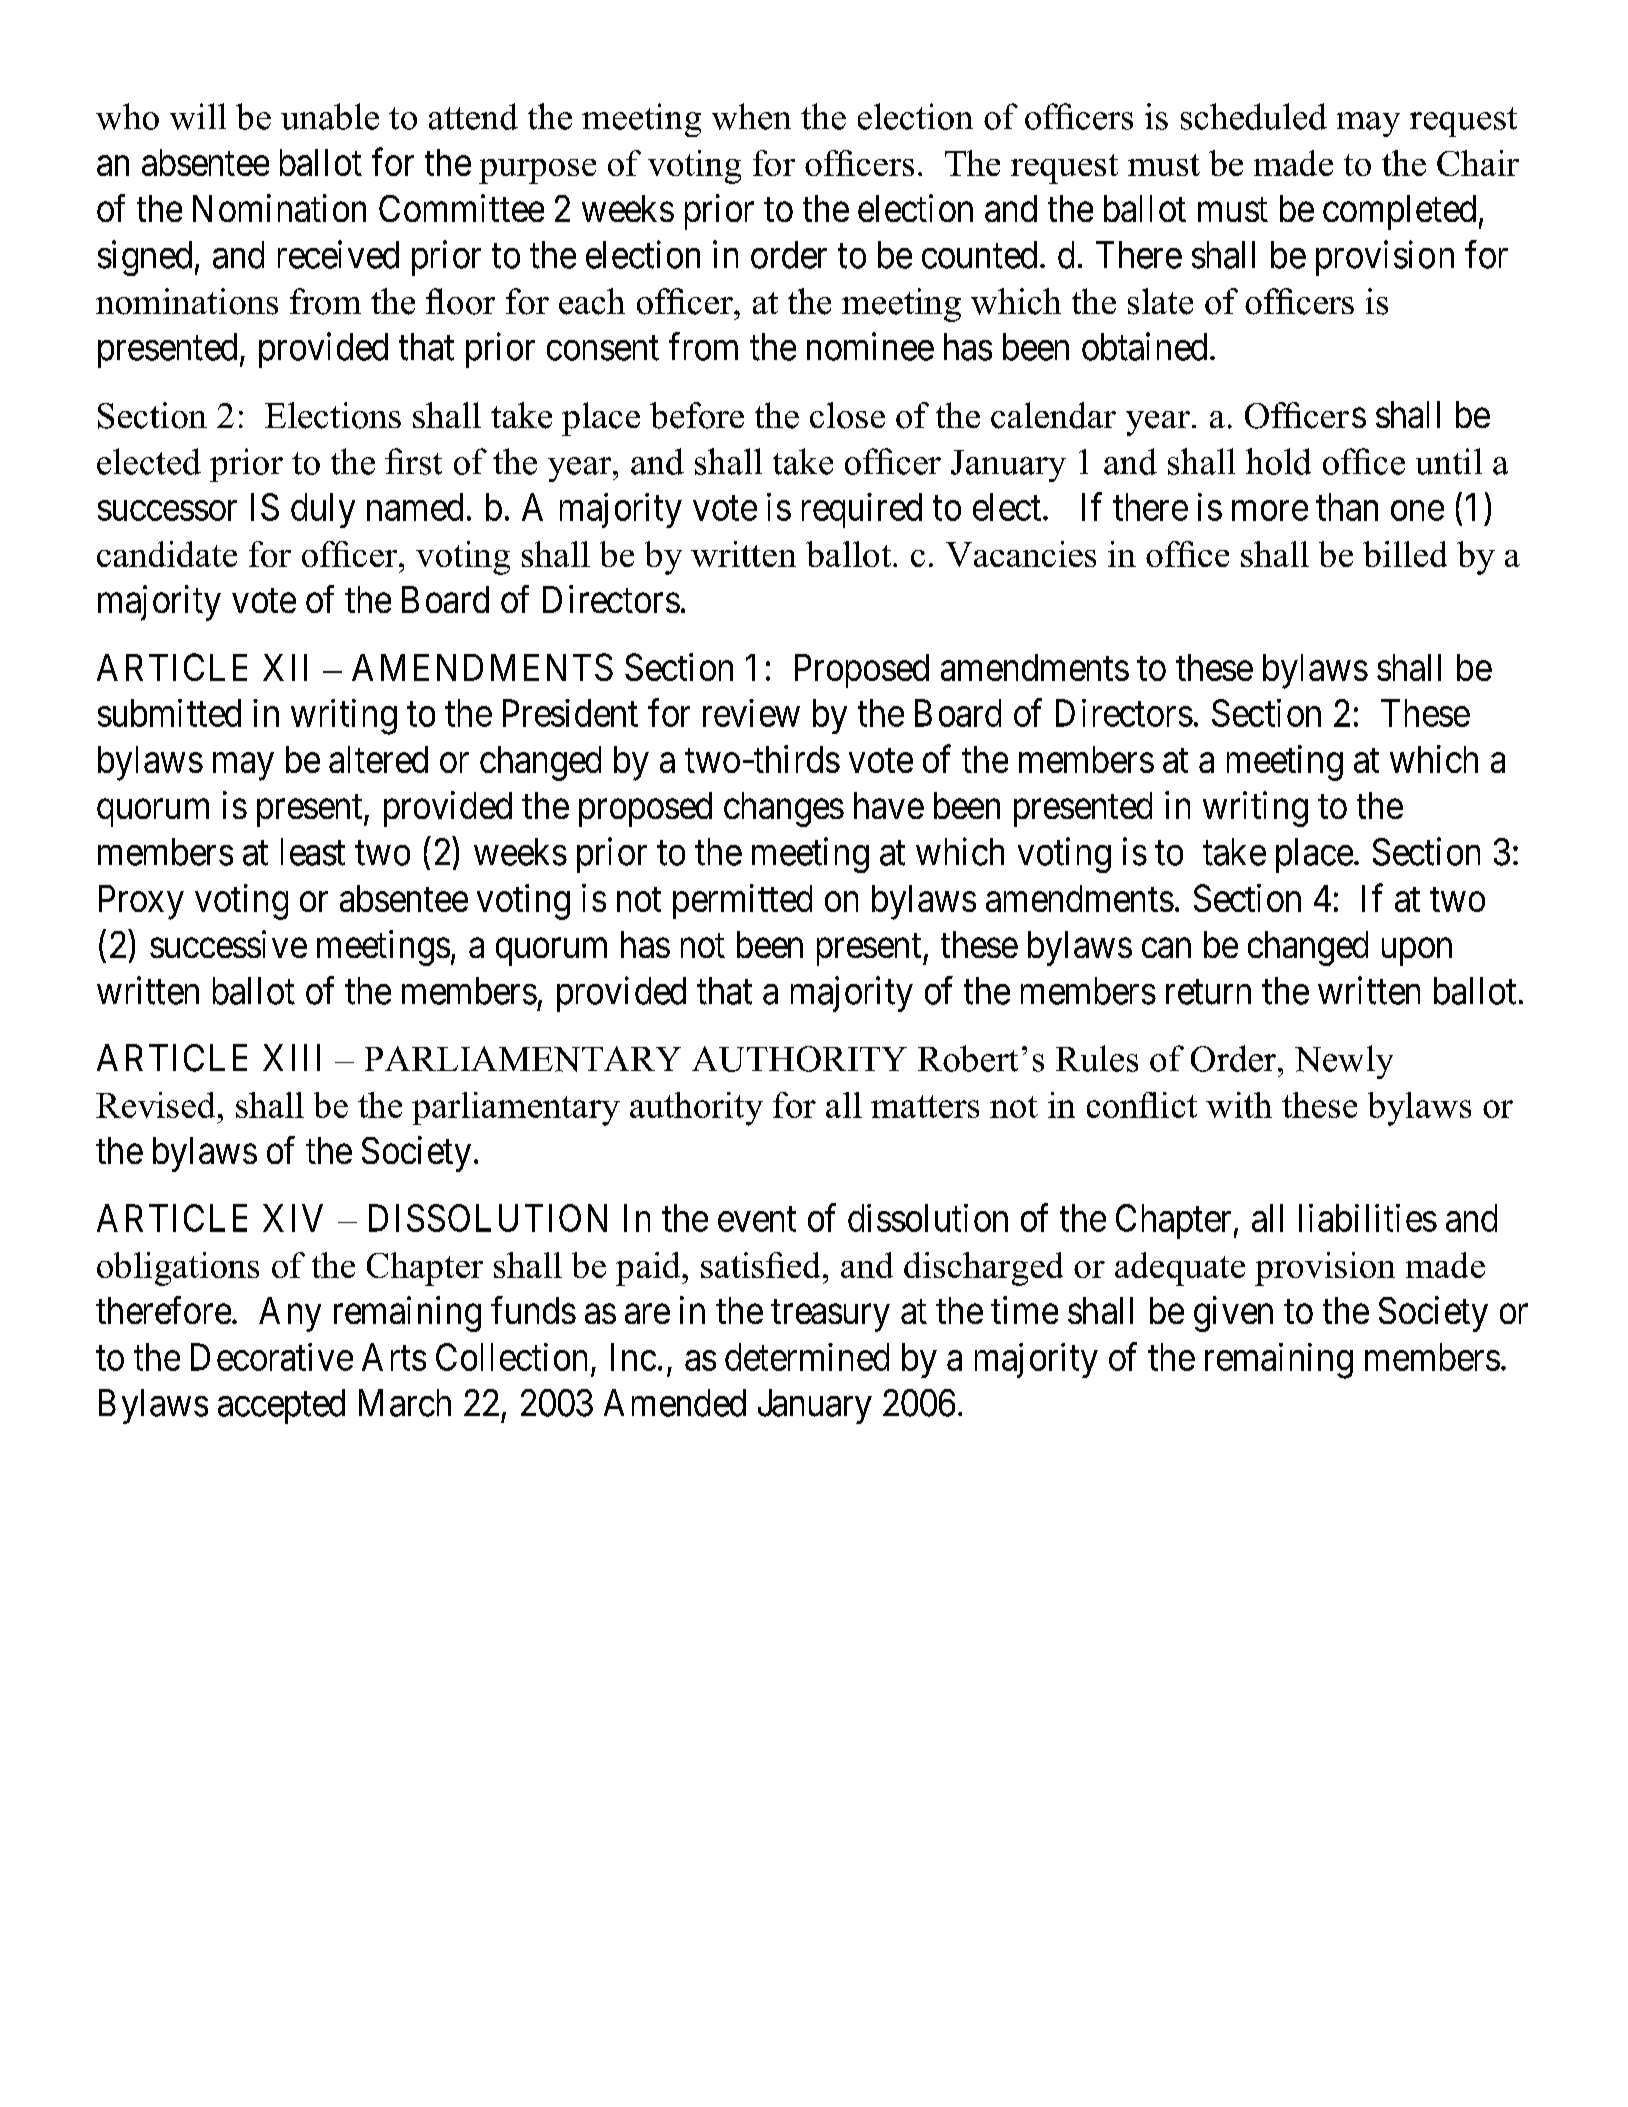 This image has width=1628, height=2107. Describe the element at coordinates (751, 116) in the image. I see `when` at that location.
